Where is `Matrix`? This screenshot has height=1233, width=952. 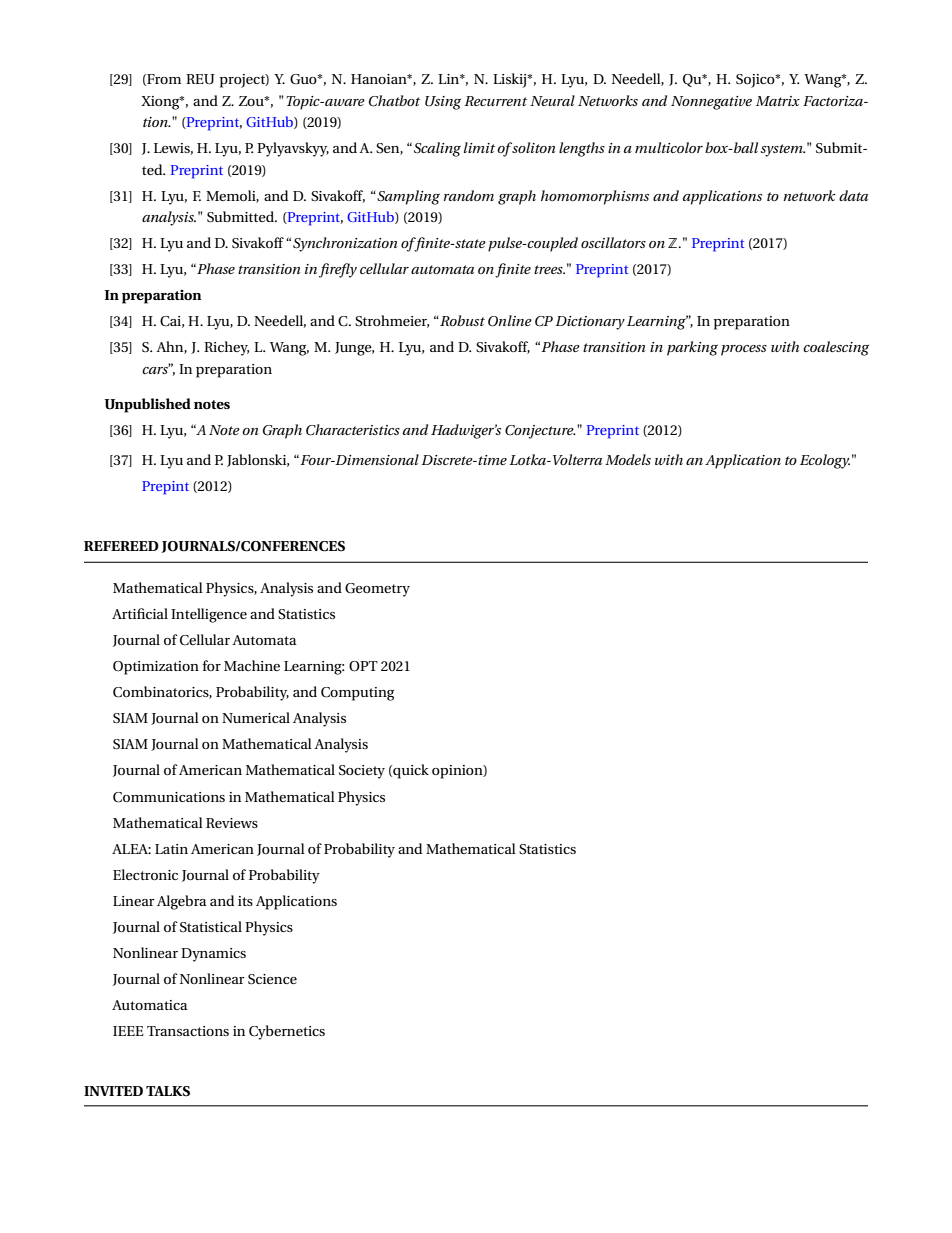
Matrix is located at coordinates (778, 101).
